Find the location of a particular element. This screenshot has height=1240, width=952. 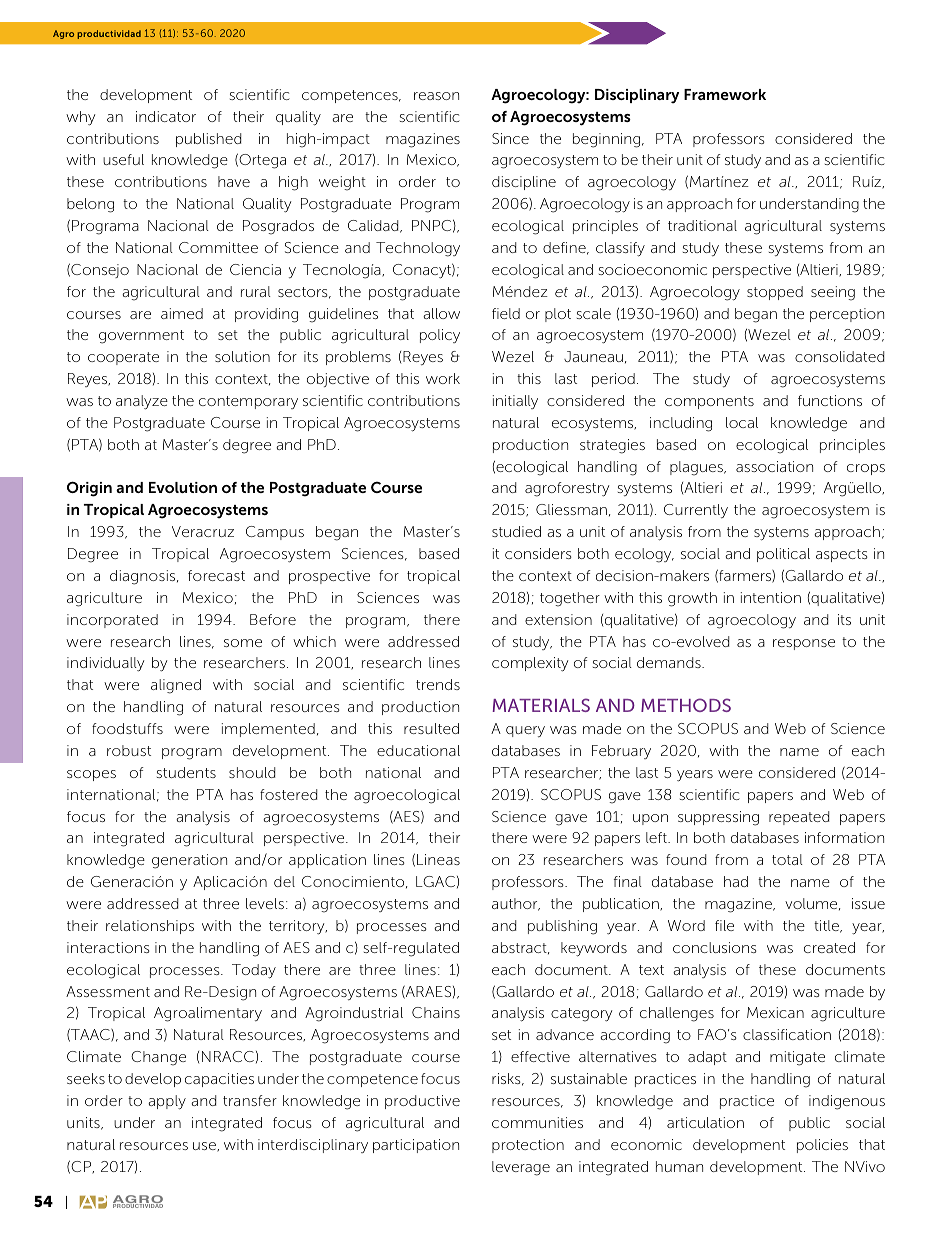

policies is located at coordinates (822, 1146).
